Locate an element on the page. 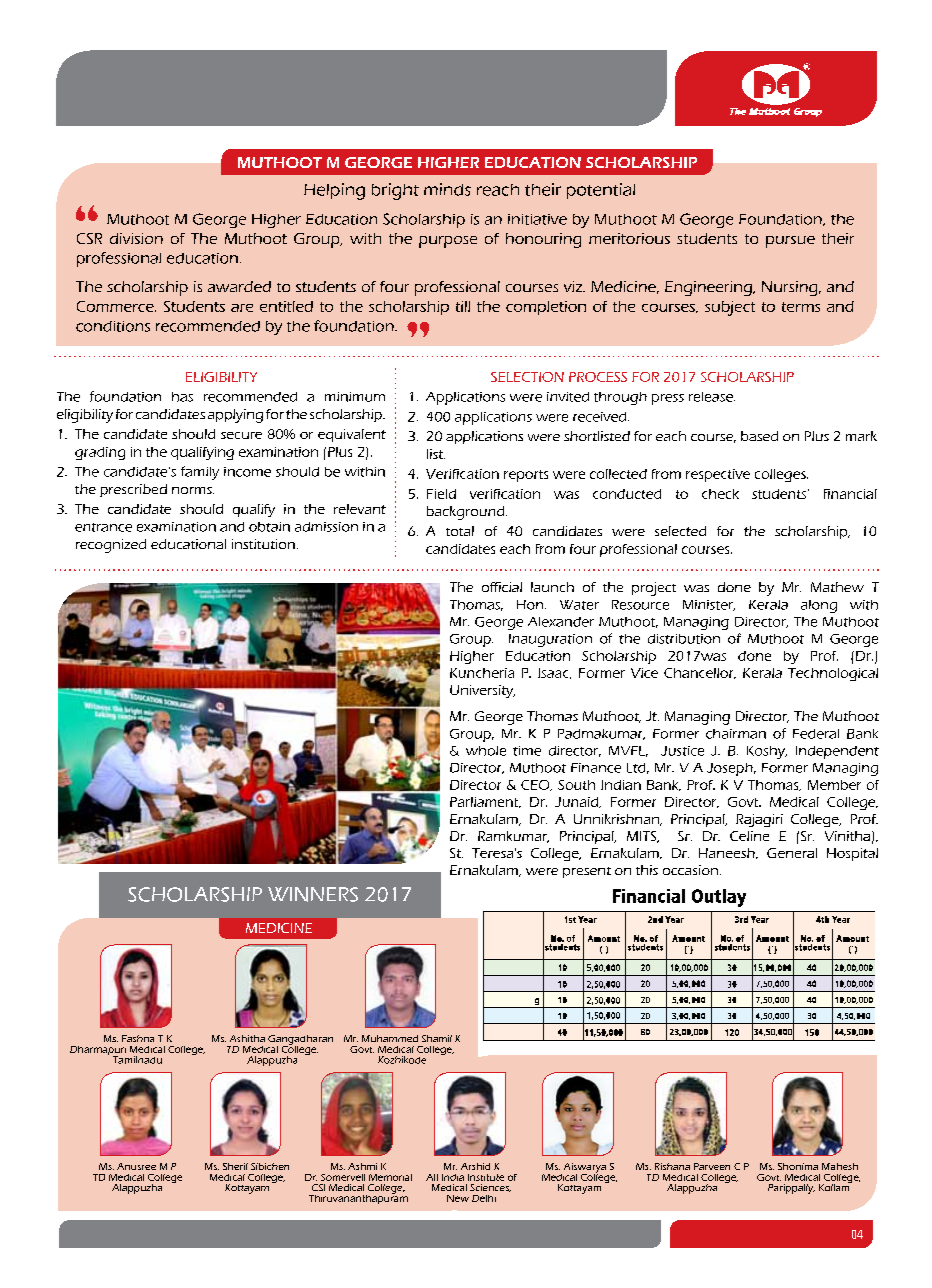 Image resolution: width=932 pixels, height=1288 pixels. Parliament is located at coordinates (485, 802).
